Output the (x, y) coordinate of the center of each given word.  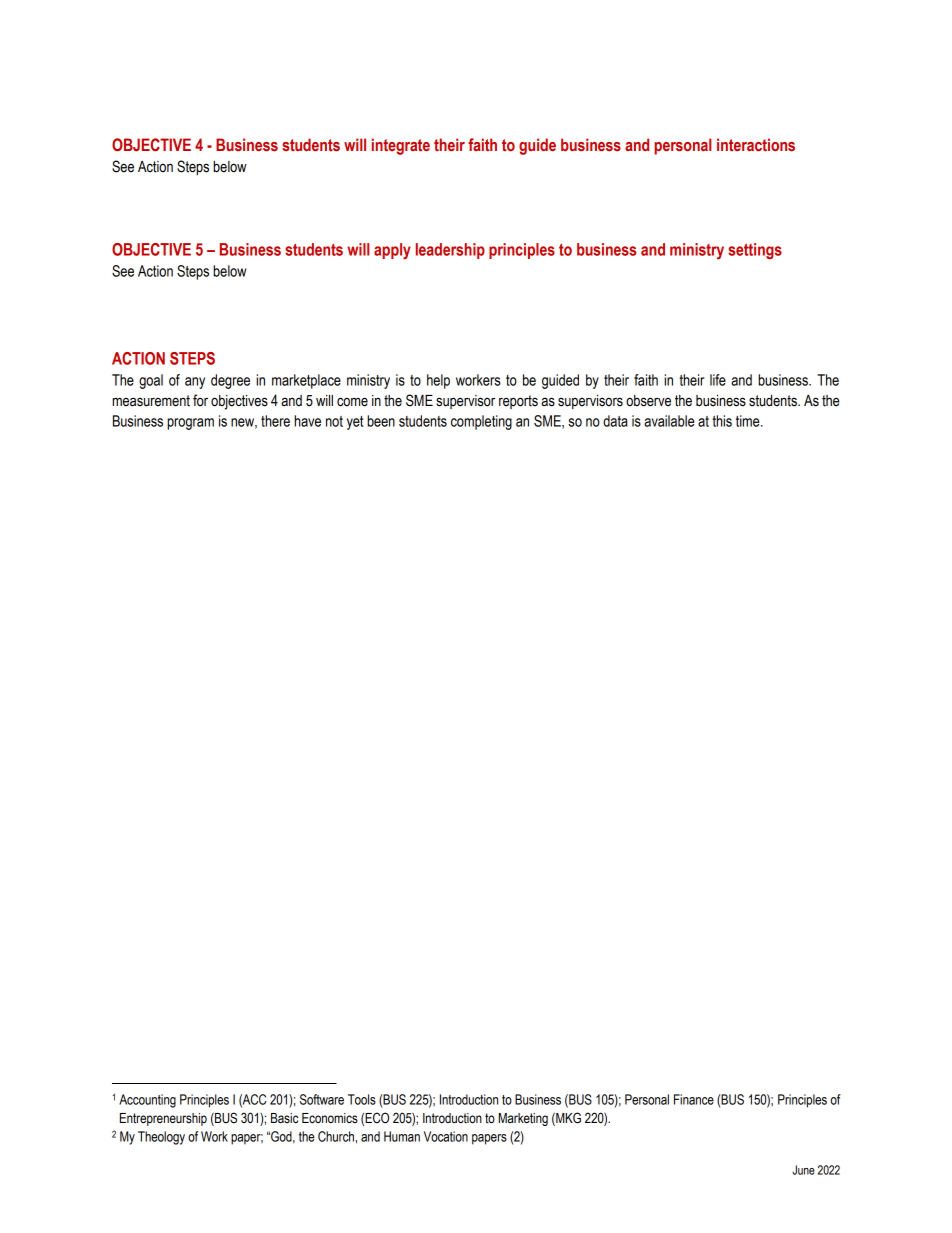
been (381, 421)
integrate (401, 146)
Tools (362, 1099)
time (749, 421)
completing (481, 422)
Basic (284, 1118)
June (803, 1170)
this (722, 421)
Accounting (147, 1101)
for (200, 400)
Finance (694, 1099)
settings (755, 251)
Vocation (446, 1136)
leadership (450, 251)
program (190, 424)
